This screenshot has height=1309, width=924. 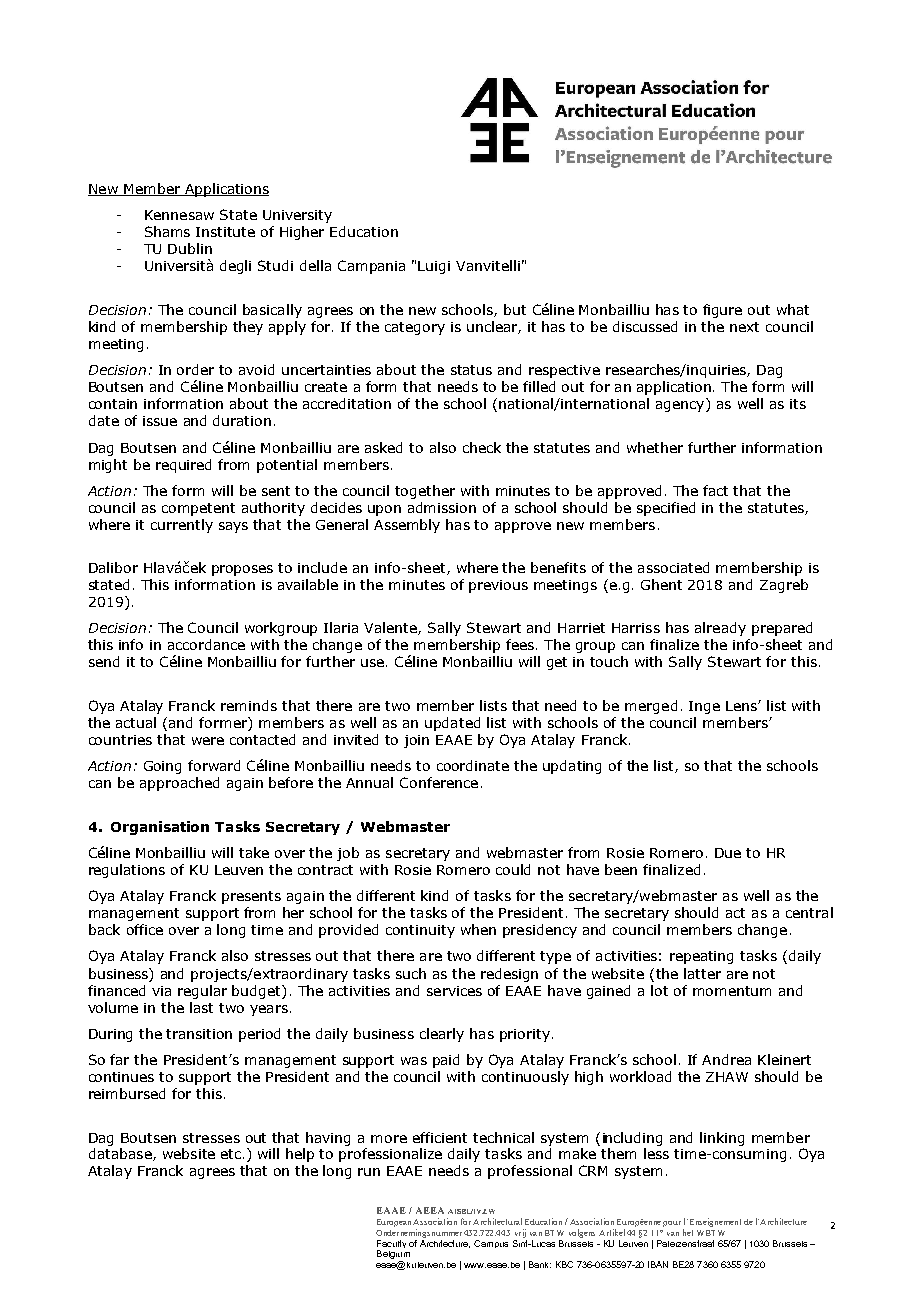 What do you see at coordinates (434, 267) in the screenshot?
I see `Luigi` at bounding box center [434, 267].
